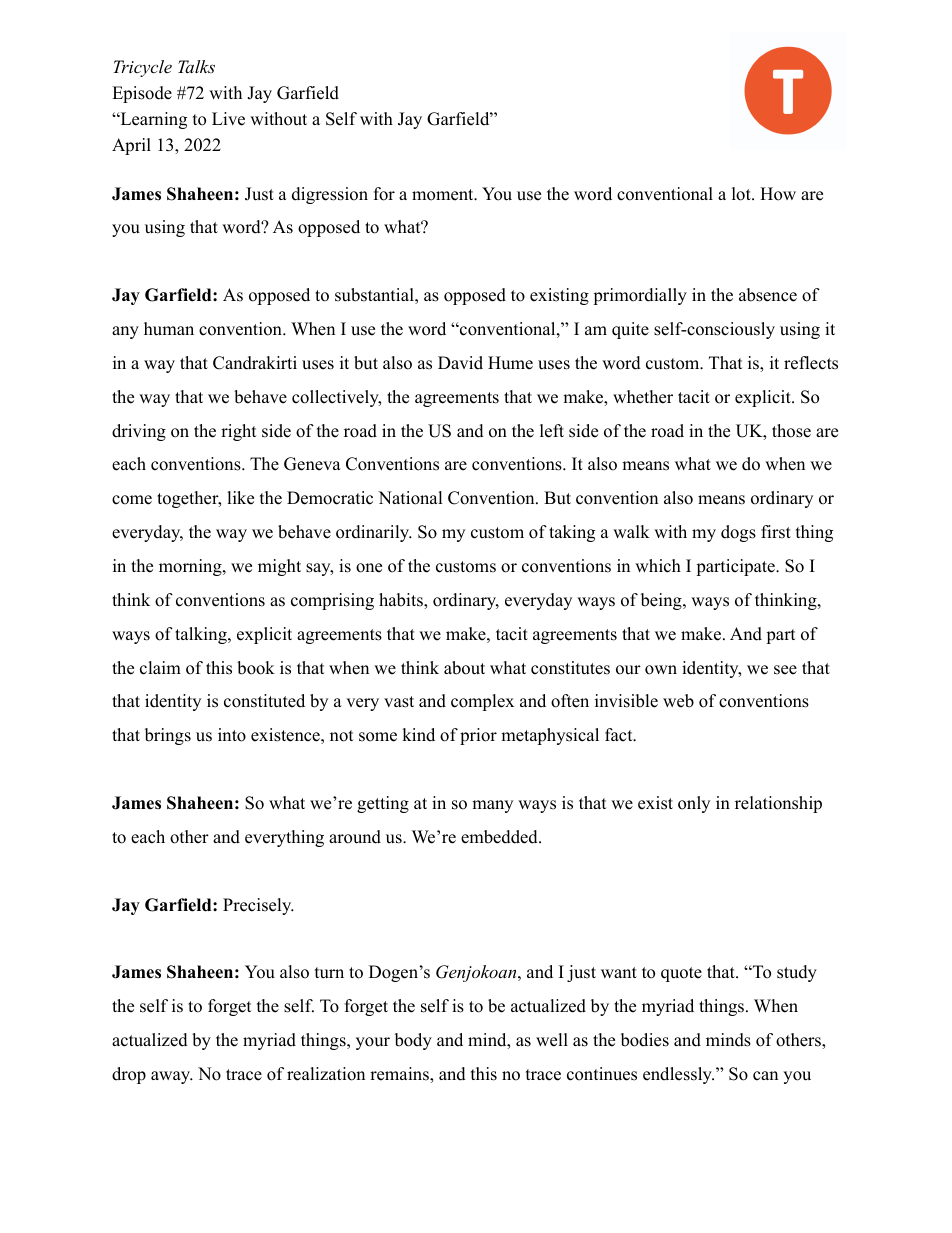 The height and width of the screenshot is (1233, 952). I want to click on like, so click(240, 498).
